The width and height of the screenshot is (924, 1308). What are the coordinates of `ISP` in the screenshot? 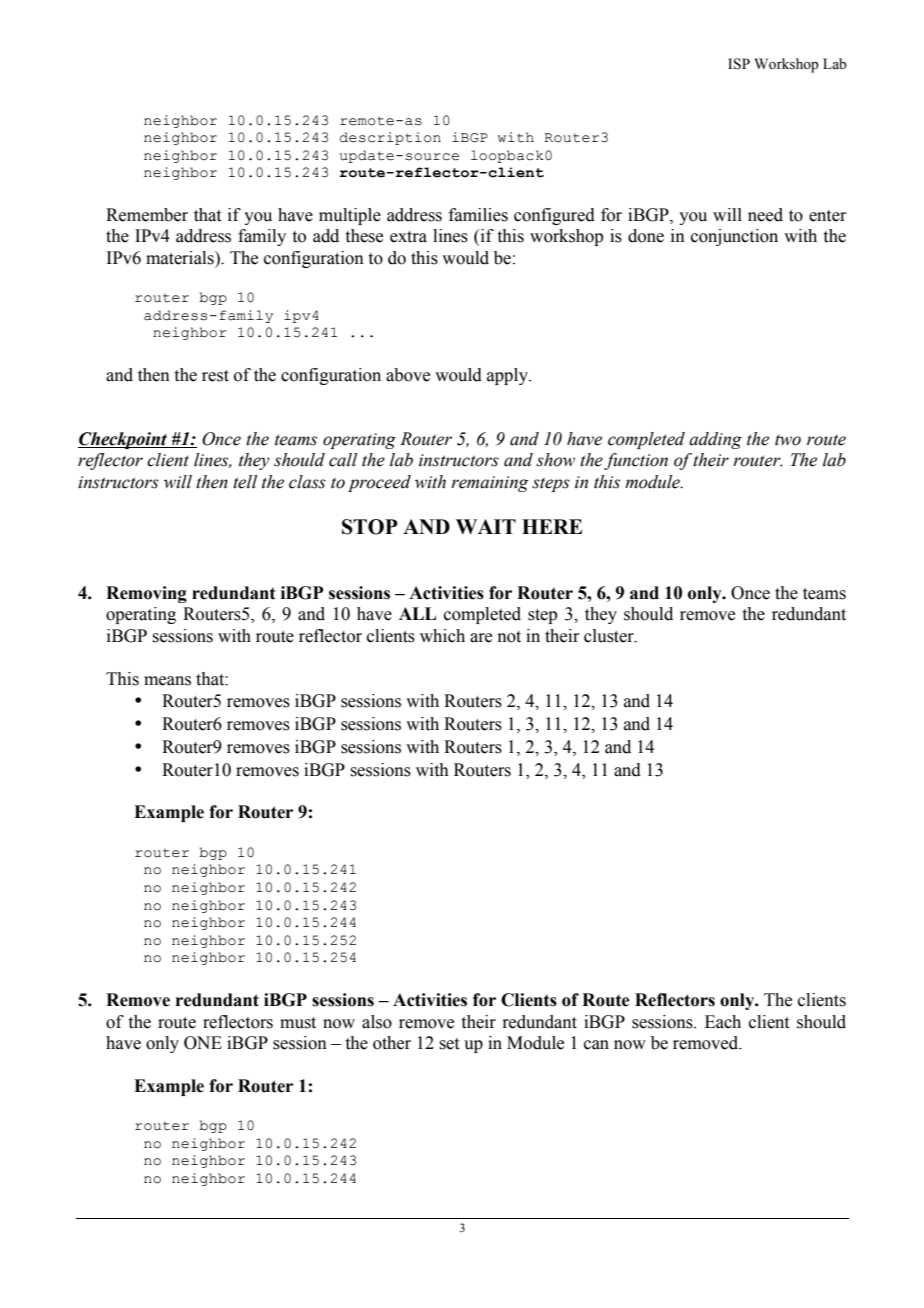 It's located at (739, 64).
